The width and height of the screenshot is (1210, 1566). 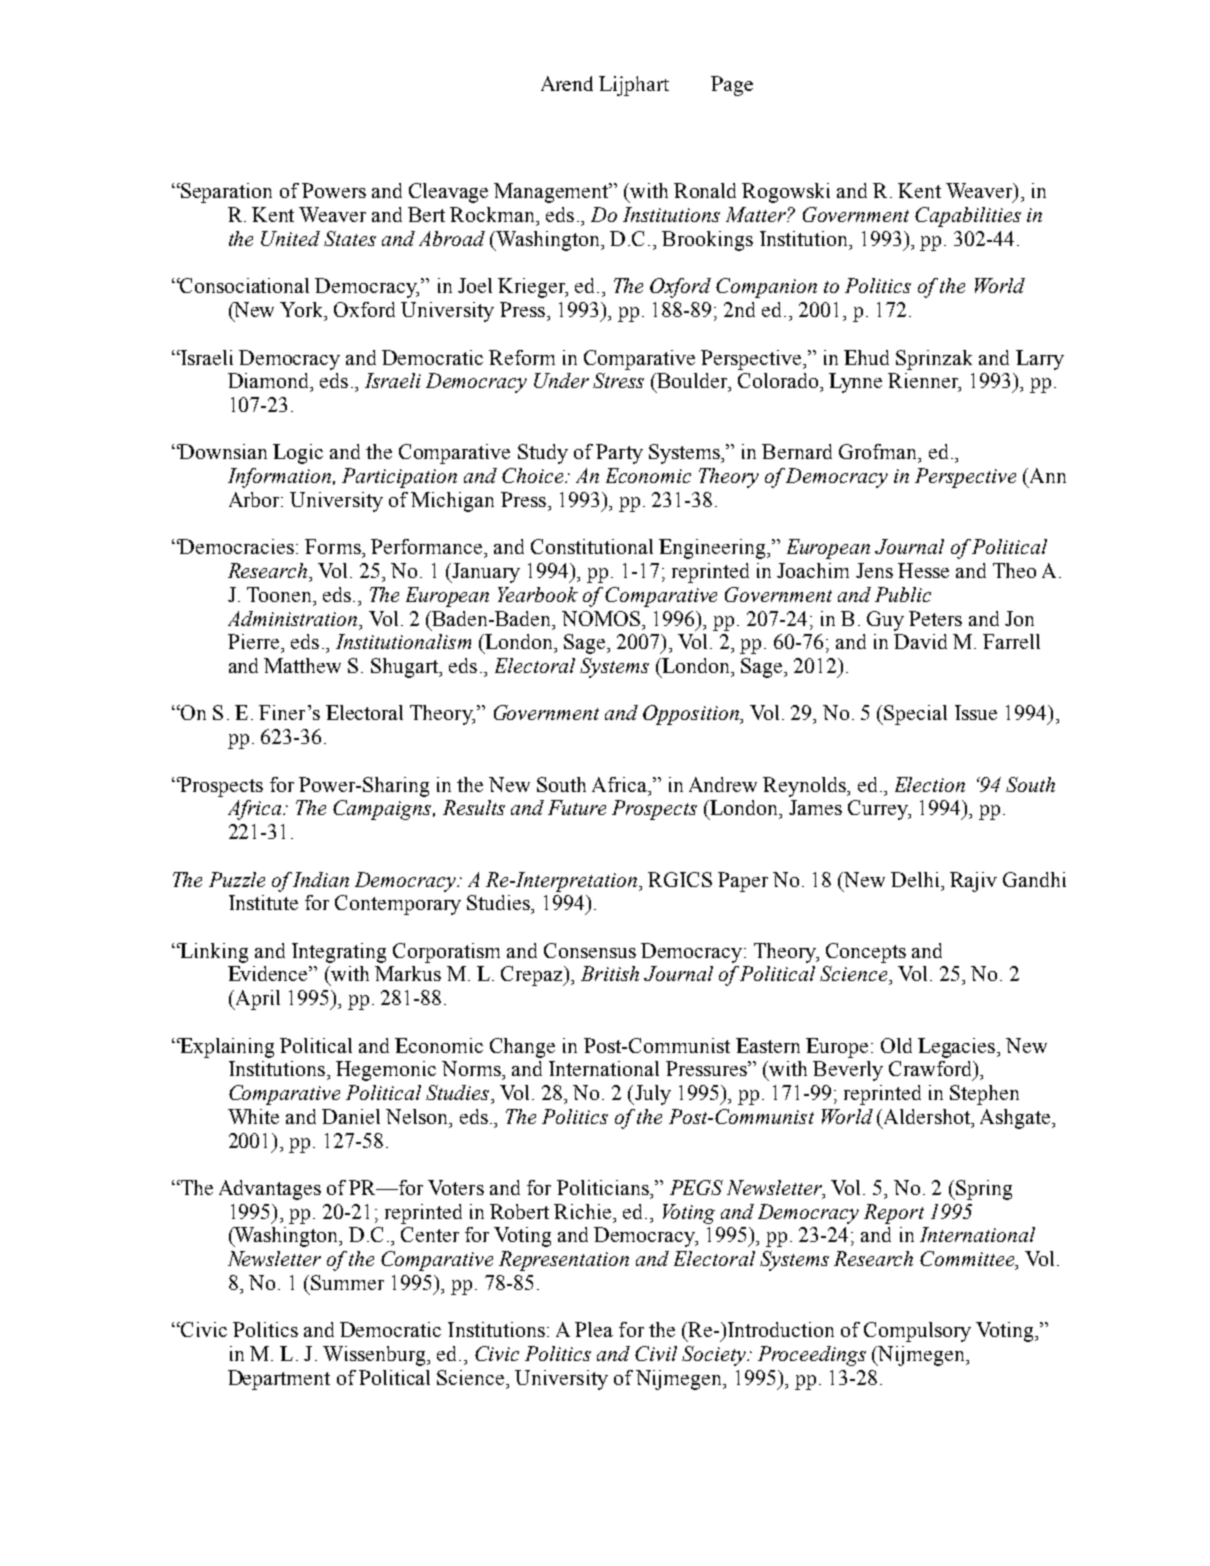 I want to click on Party, so click(x=619, y=454).
